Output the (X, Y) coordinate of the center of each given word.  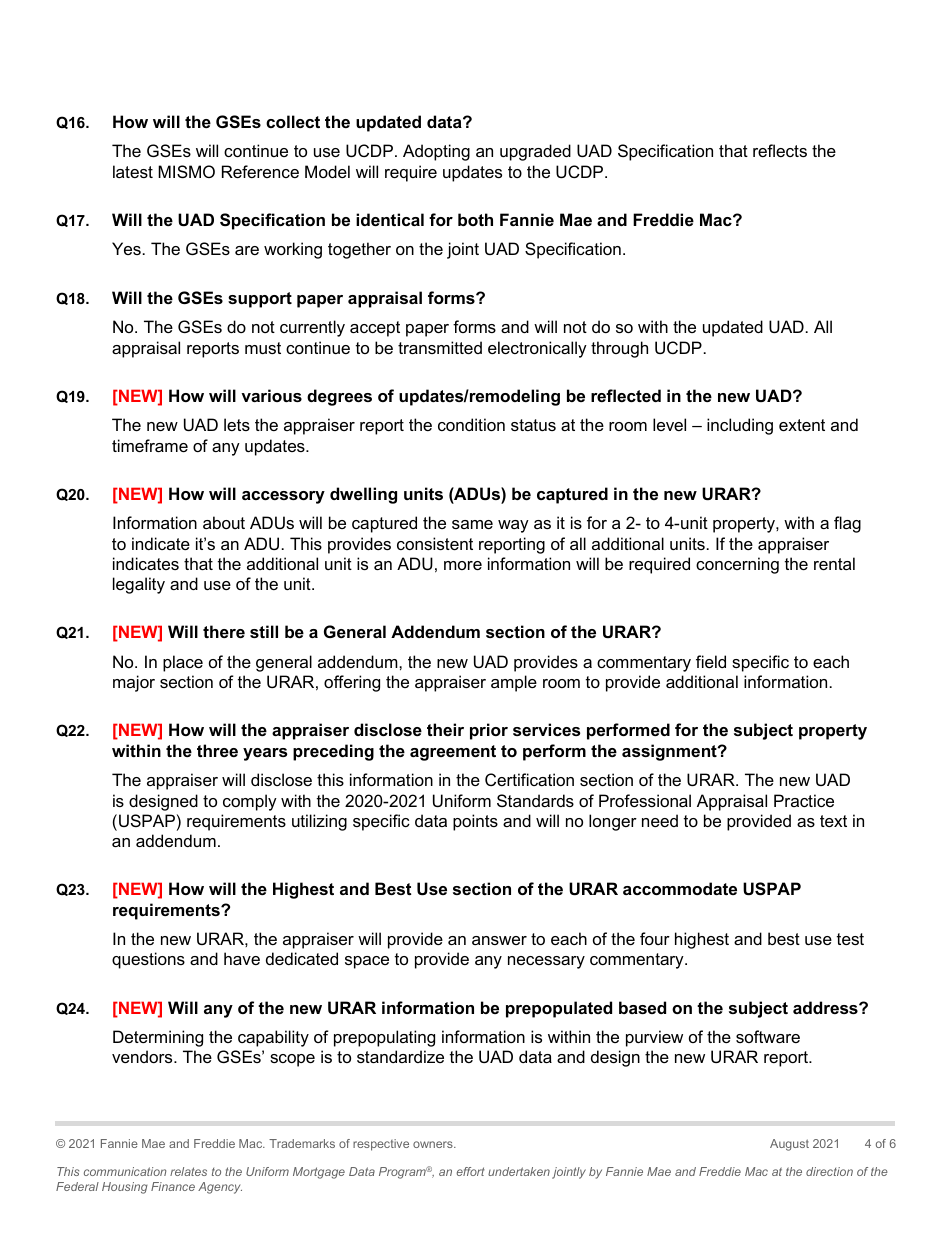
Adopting (436, 152)
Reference (260, 171)
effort (470, 1171)
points (475, 822)
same (472, 524)
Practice (804, 800)
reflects (780, 150)
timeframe (150, 445)
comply (250, 802)
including (740, 426)
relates (188, 1171)
